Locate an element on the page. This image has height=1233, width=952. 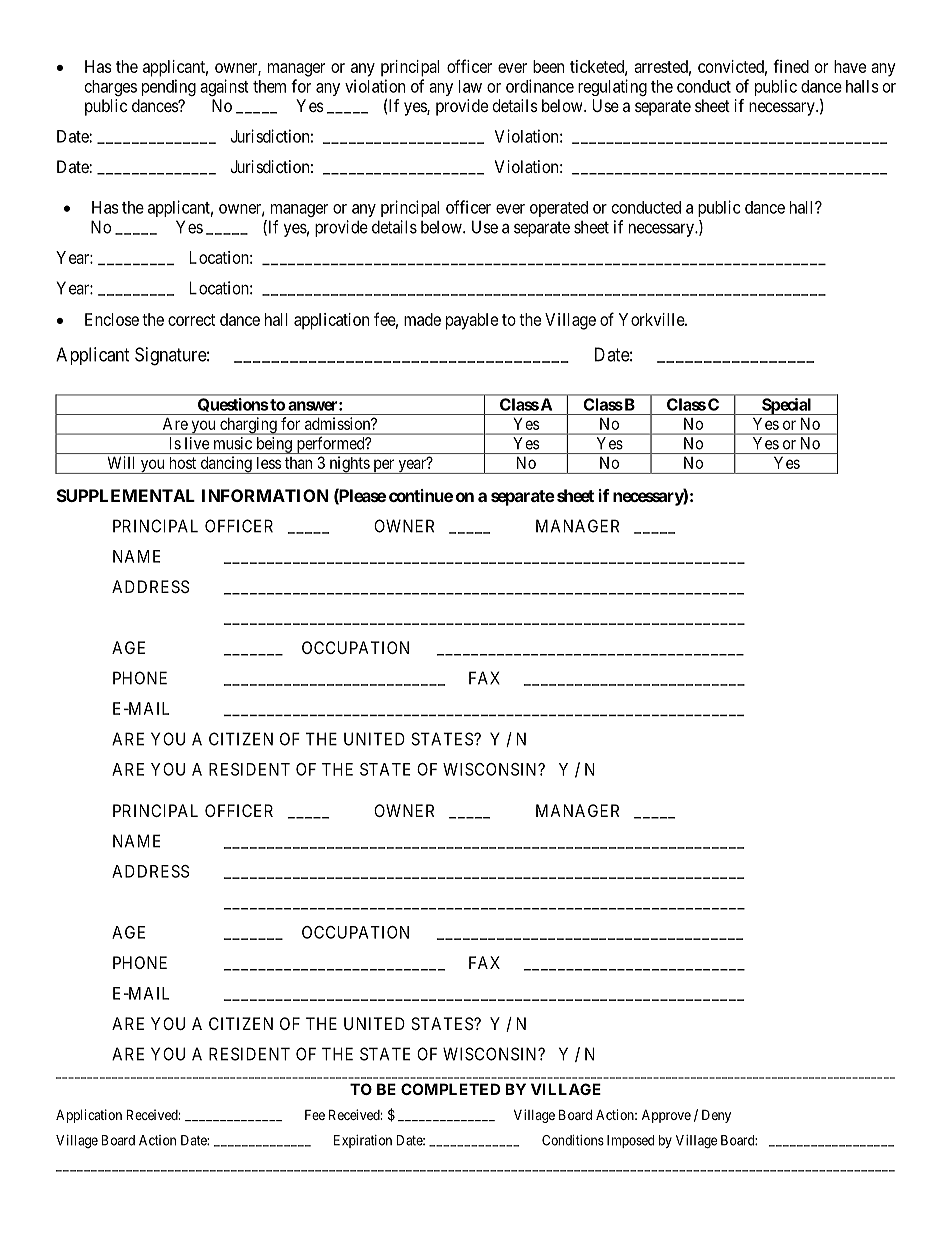
against is located at coordinates (224, 87).
